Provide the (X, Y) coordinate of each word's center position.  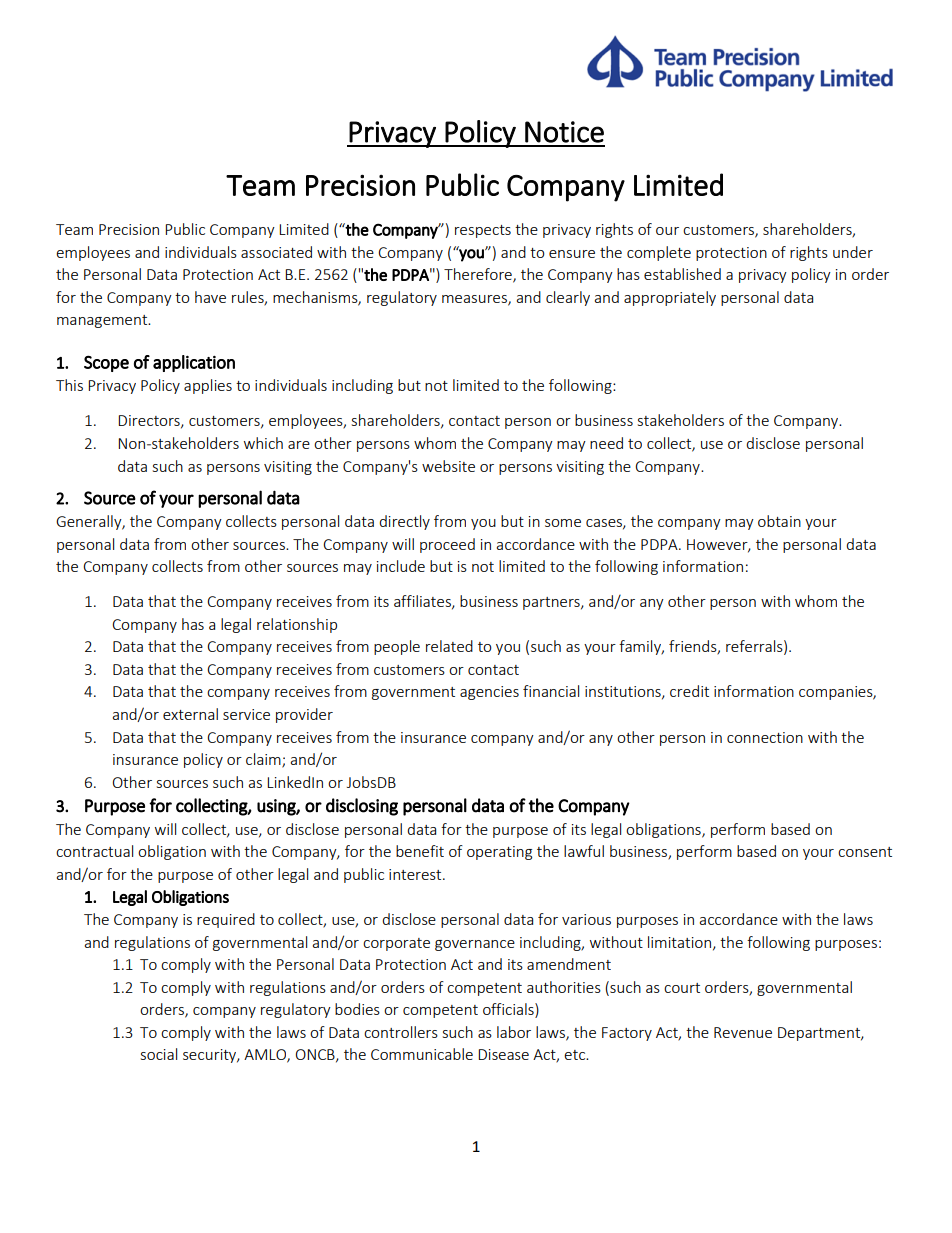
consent (865, 852)
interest (416, 874)
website (448, 466)
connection (765, 737)
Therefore (479, 275)
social (159, 1054)
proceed (447, 545)
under (853, 252)
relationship (297, 625)
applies (208, 386)
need (606, 443)
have (210, 297)
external (190, 714)
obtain (779, 521)
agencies (489, 693)
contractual (94, 851)
